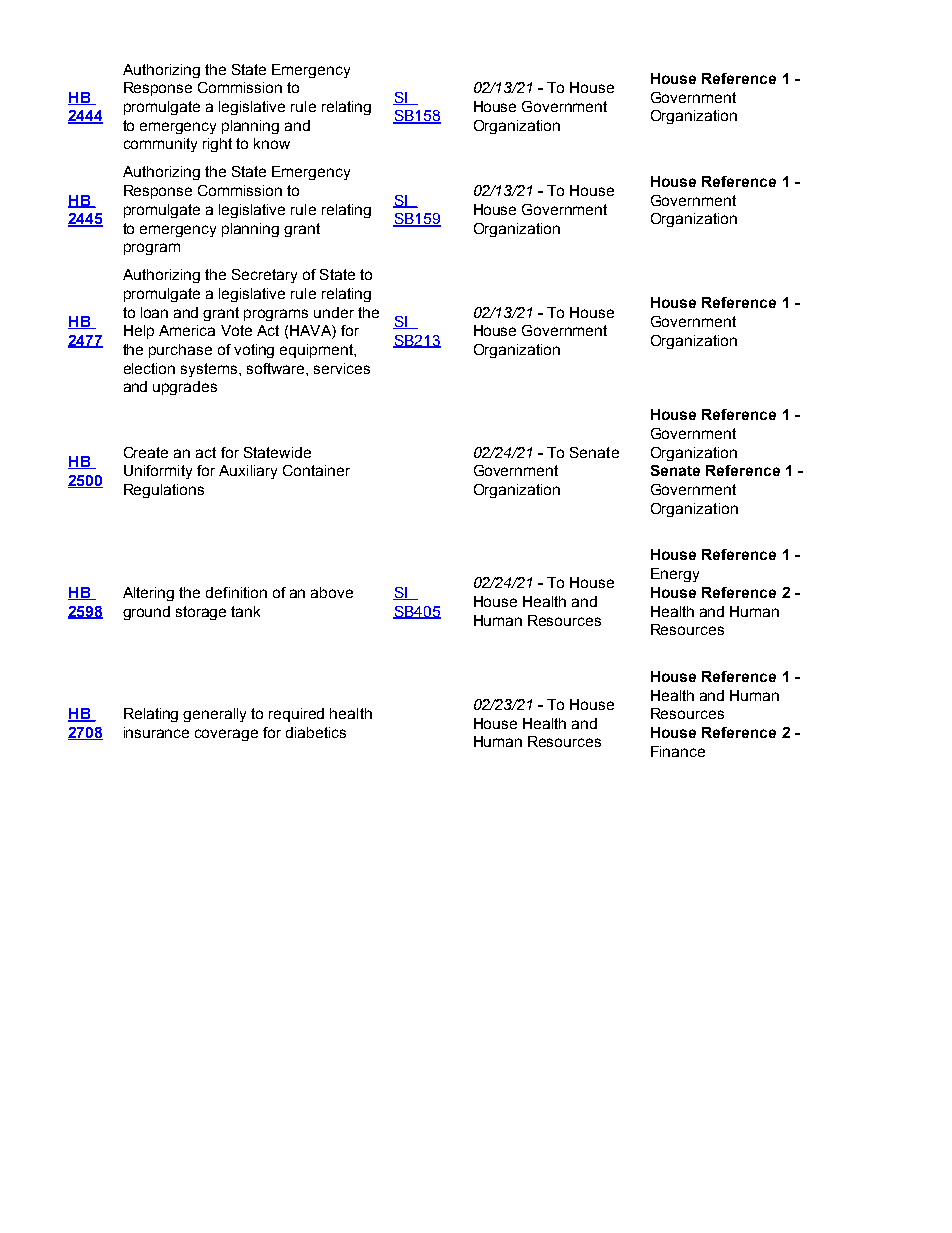 This image has width=952, height=1233. Describe the element at coordinates (678, 751) in the image. I see `Finance` at that location.
